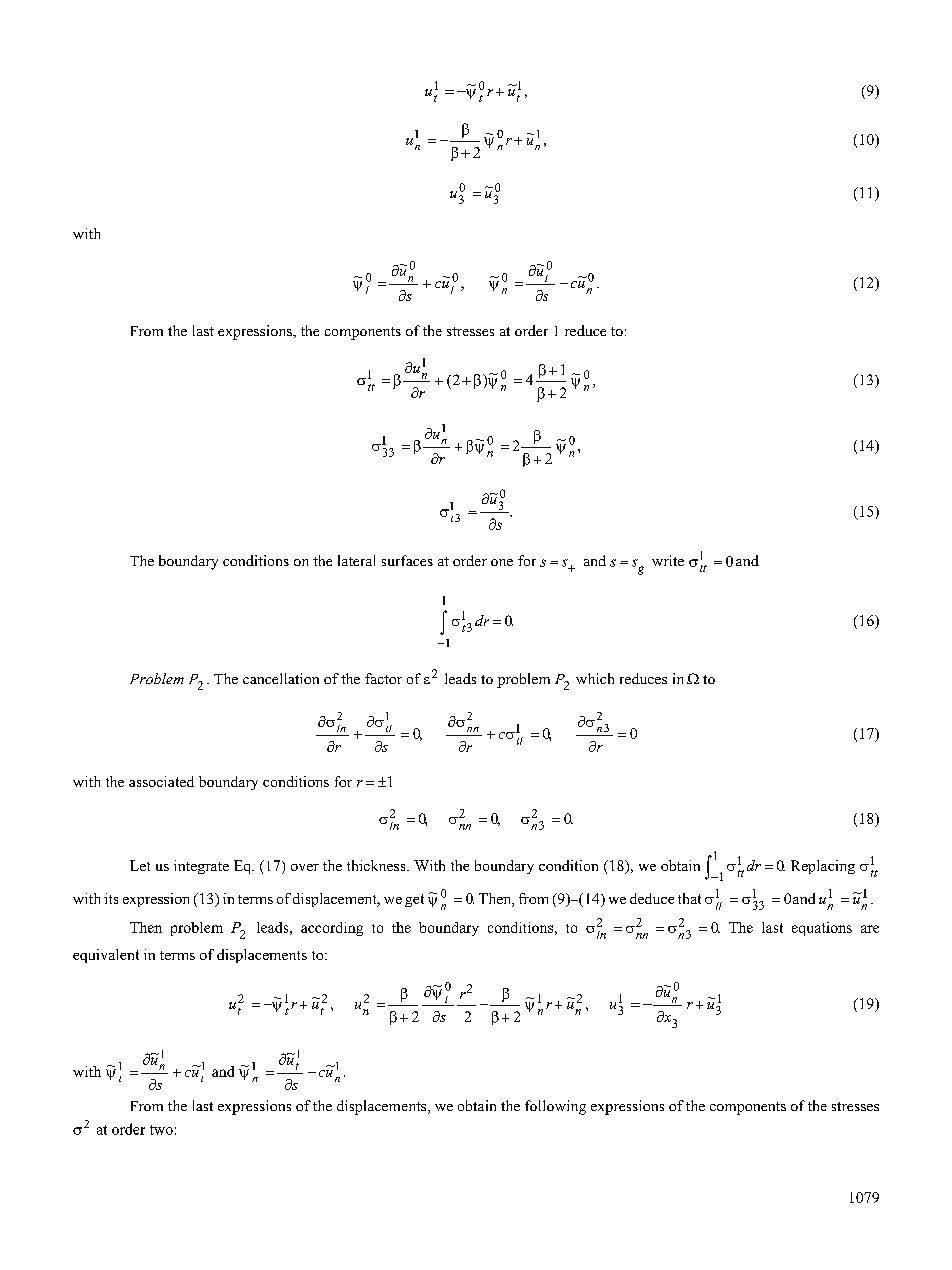 Image resolution: width=952 pixels, height=1270 pixels. Describe the element at coordinates (822, 929) in the screenshot. I see `equations` at that location.
